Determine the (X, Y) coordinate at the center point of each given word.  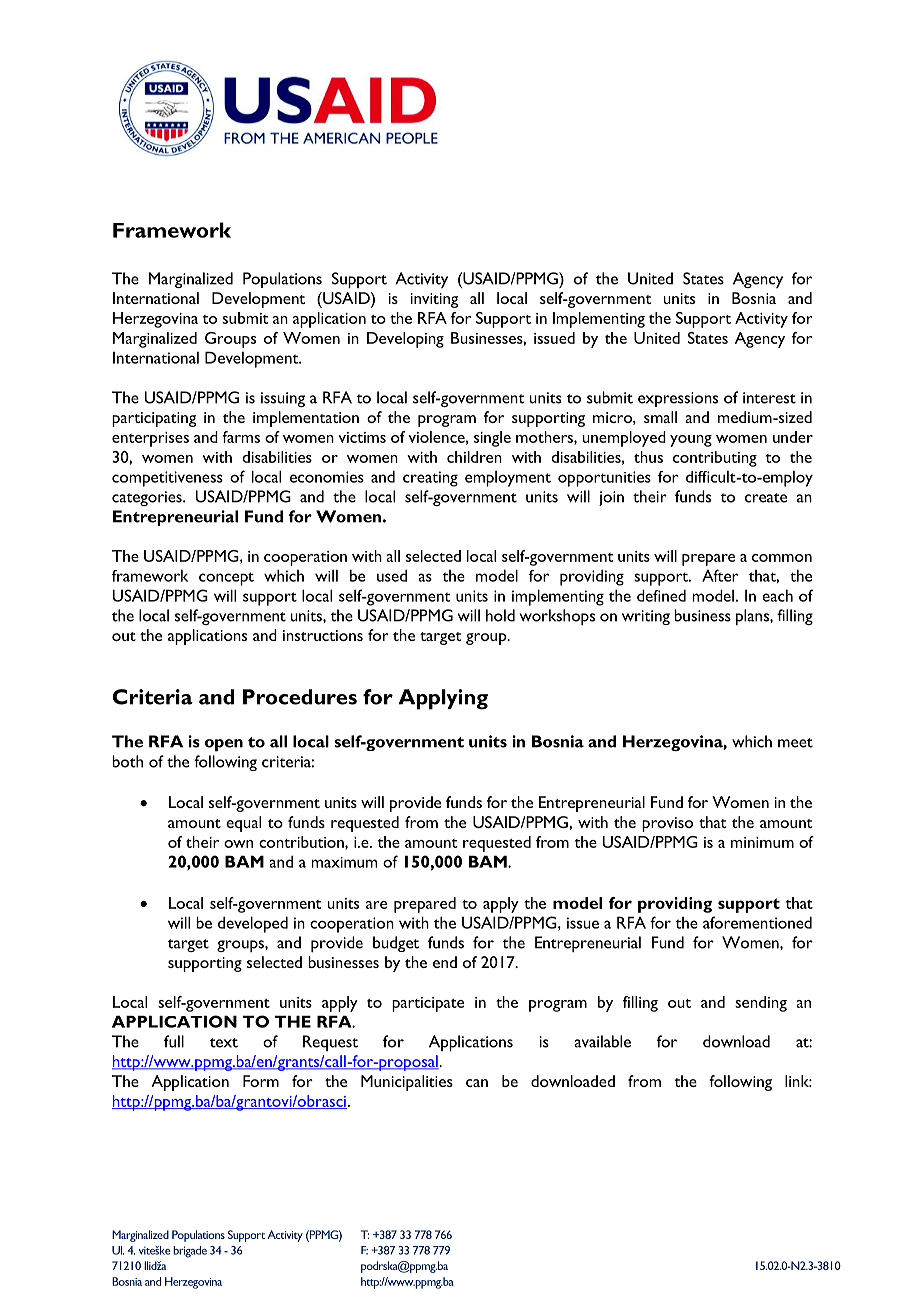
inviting (434, 300)
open (224, 745)
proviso (667, 824)
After (720, 575)
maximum (345, 862)
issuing (283, 399)
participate (428, 1004)
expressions (678, 399)
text (224, 1043)
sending (761, 1004)
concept (226, 579)
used (392, 575)
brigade (190, 1252)
